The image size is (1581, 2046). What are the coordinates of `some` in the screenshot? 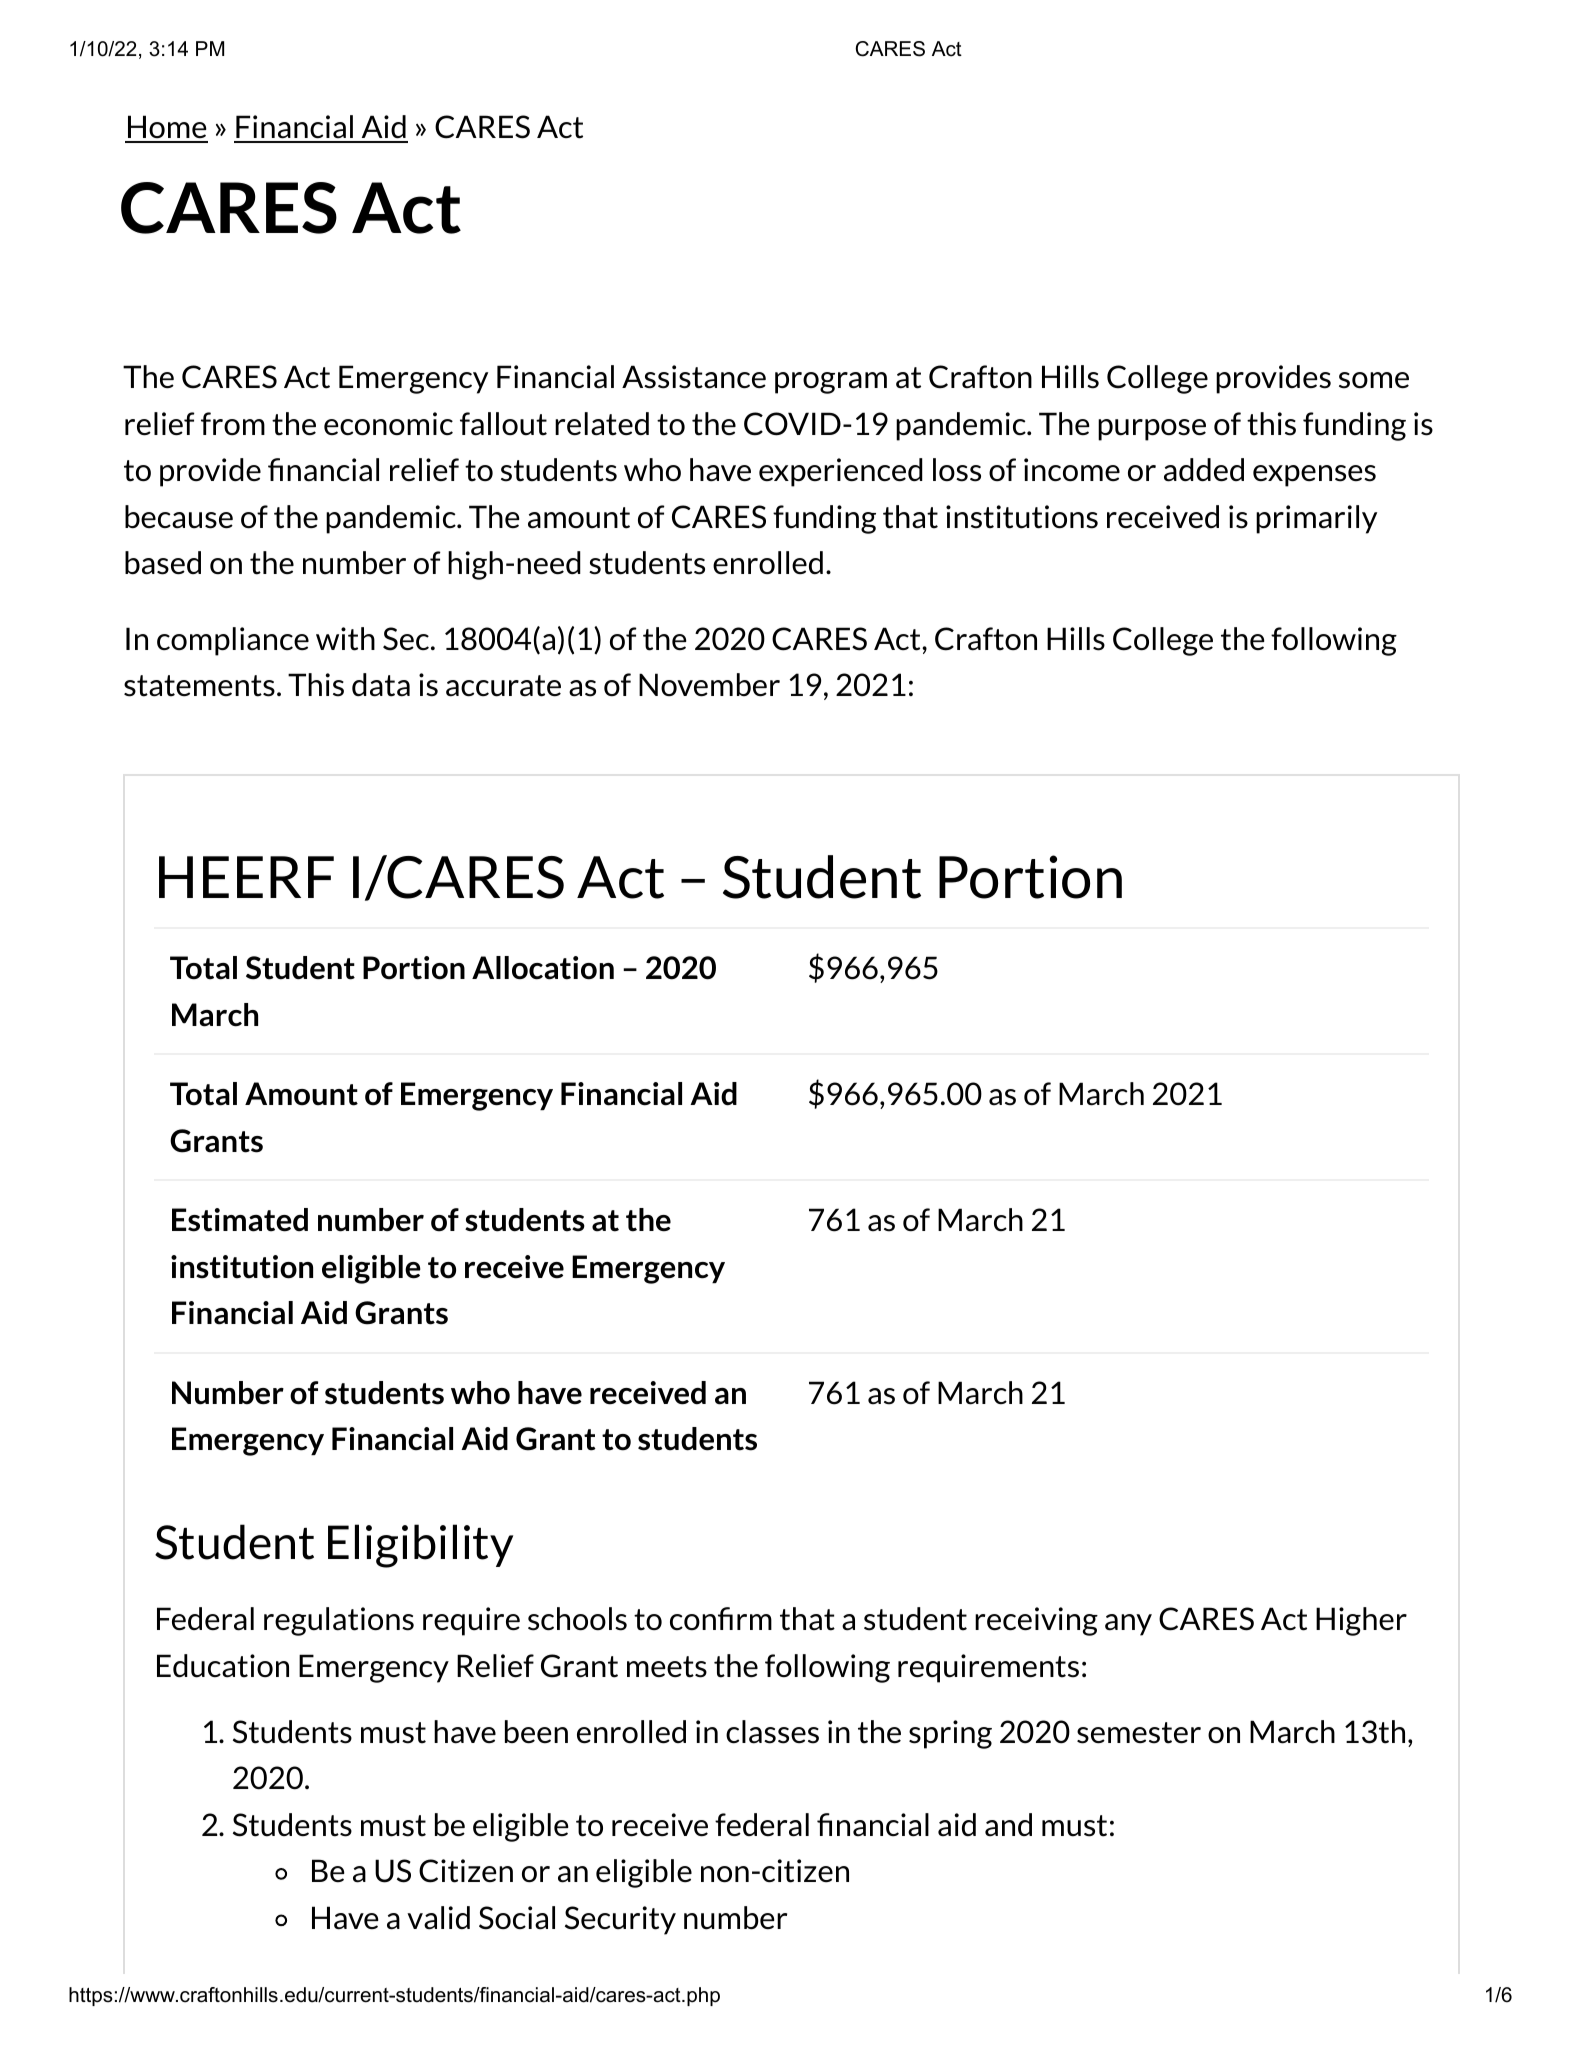 It's located at (1374, 380).
